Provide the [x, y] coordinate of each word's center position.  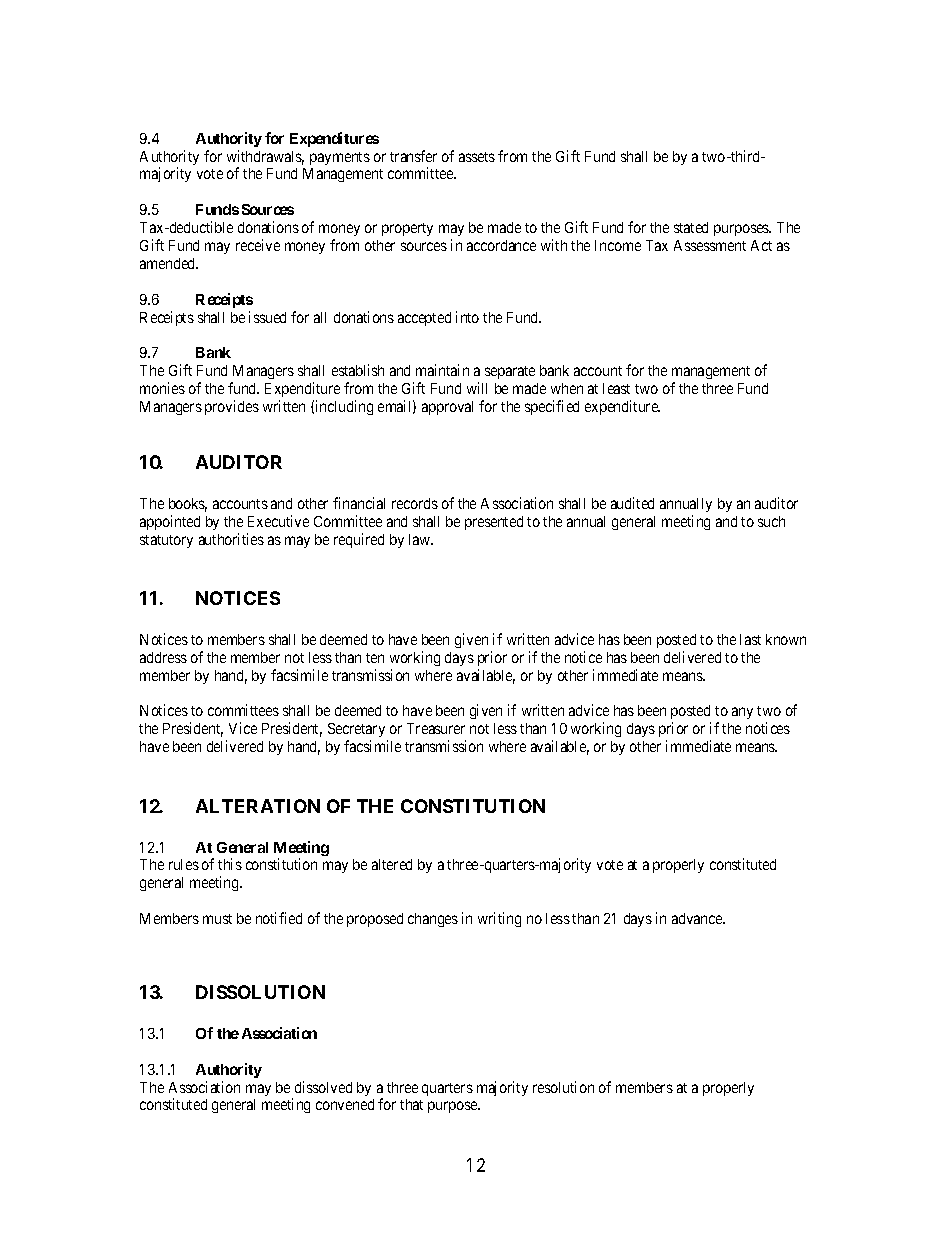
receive [258, 245]
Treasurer [436, 728]
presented [494, 523]
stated [691, 227]
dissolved [323, 1087]
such [771, 521]
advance [698, 918]
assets [477, 157]
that [411, 1104]
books [188, 505]
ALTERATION [258, 806]
